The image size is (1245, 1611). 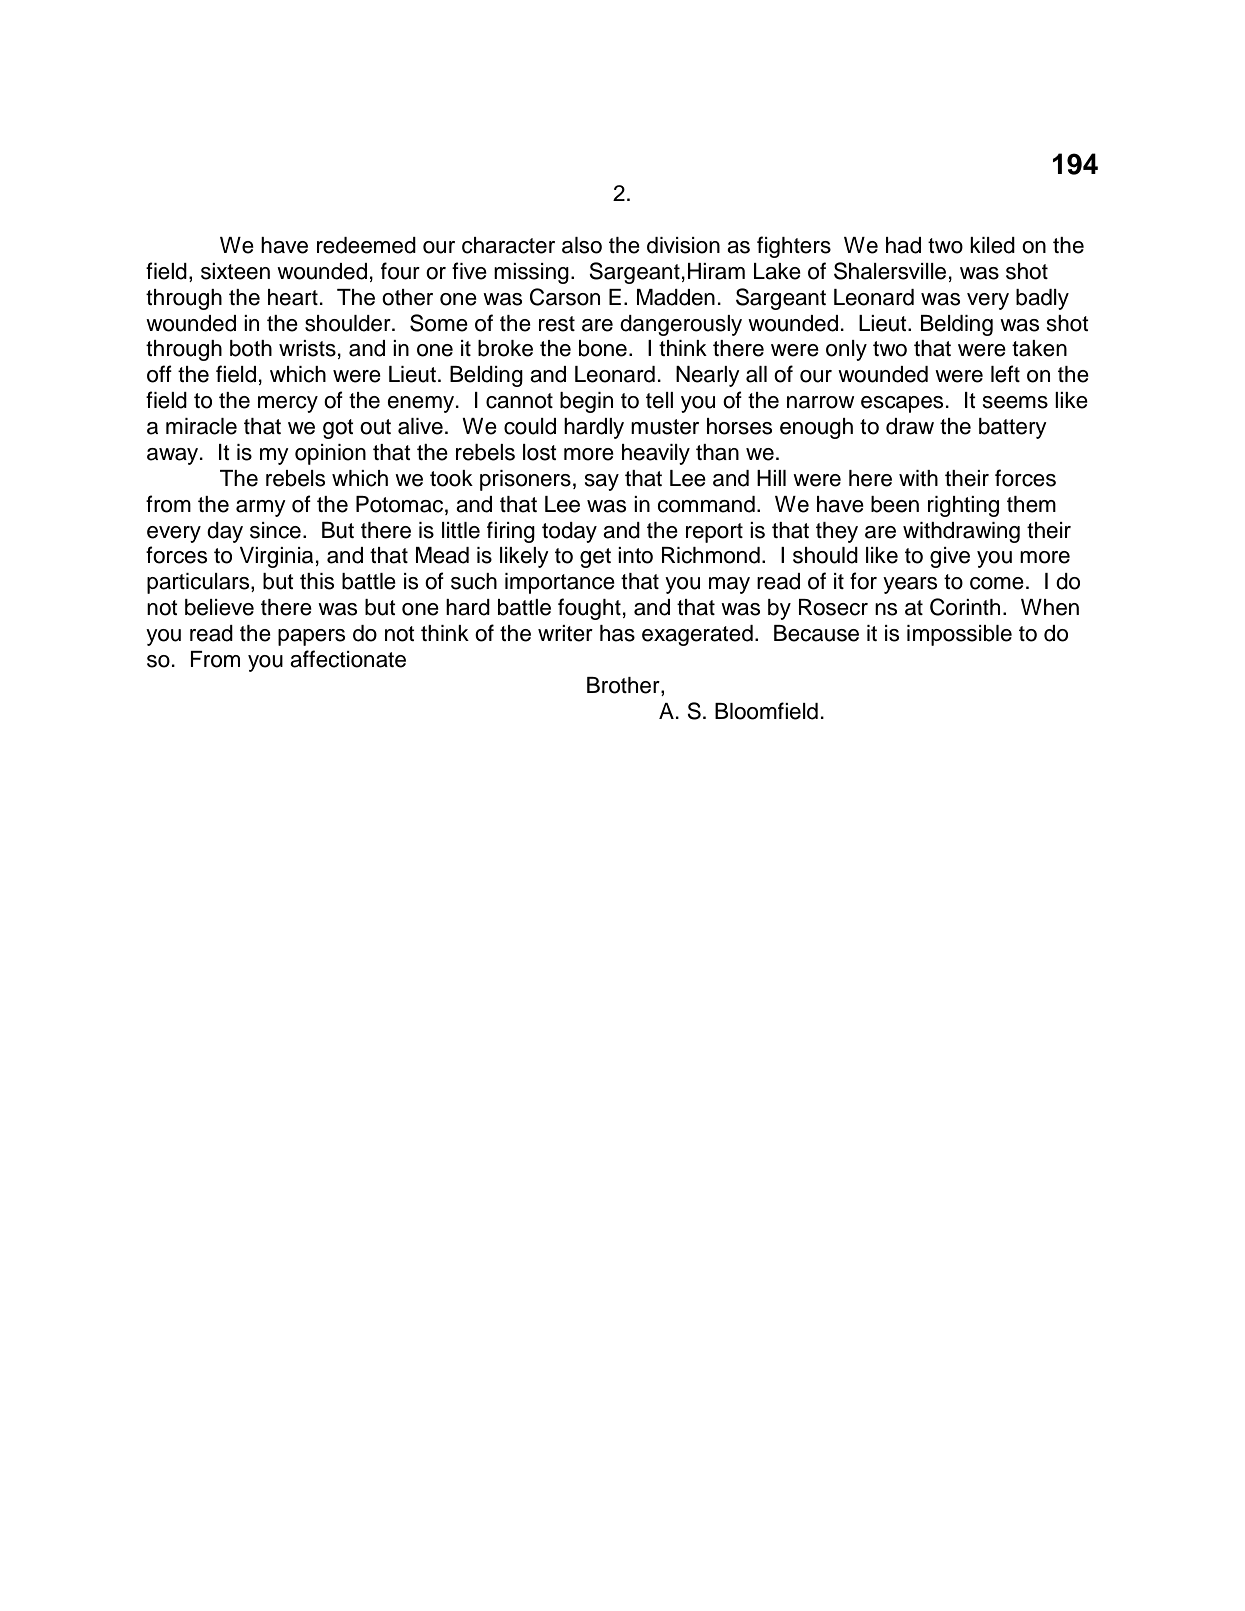 I want to click on heavily, so click(x=656, y=454).
